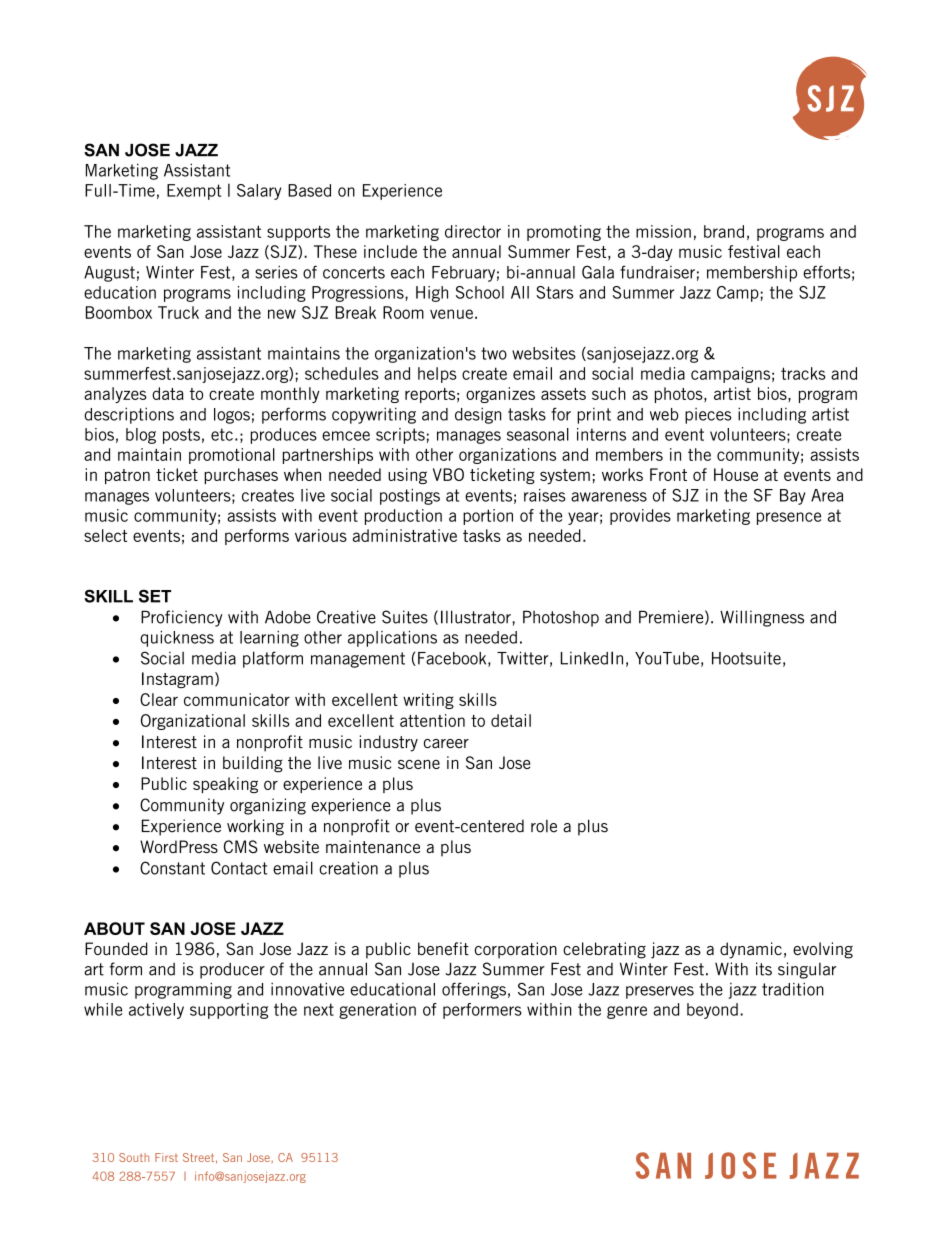 The width and height of the page is (952, 1233). What do you see at coordinates (473, 231) in the page?
I see `director` at bounding box center [473, 231].
